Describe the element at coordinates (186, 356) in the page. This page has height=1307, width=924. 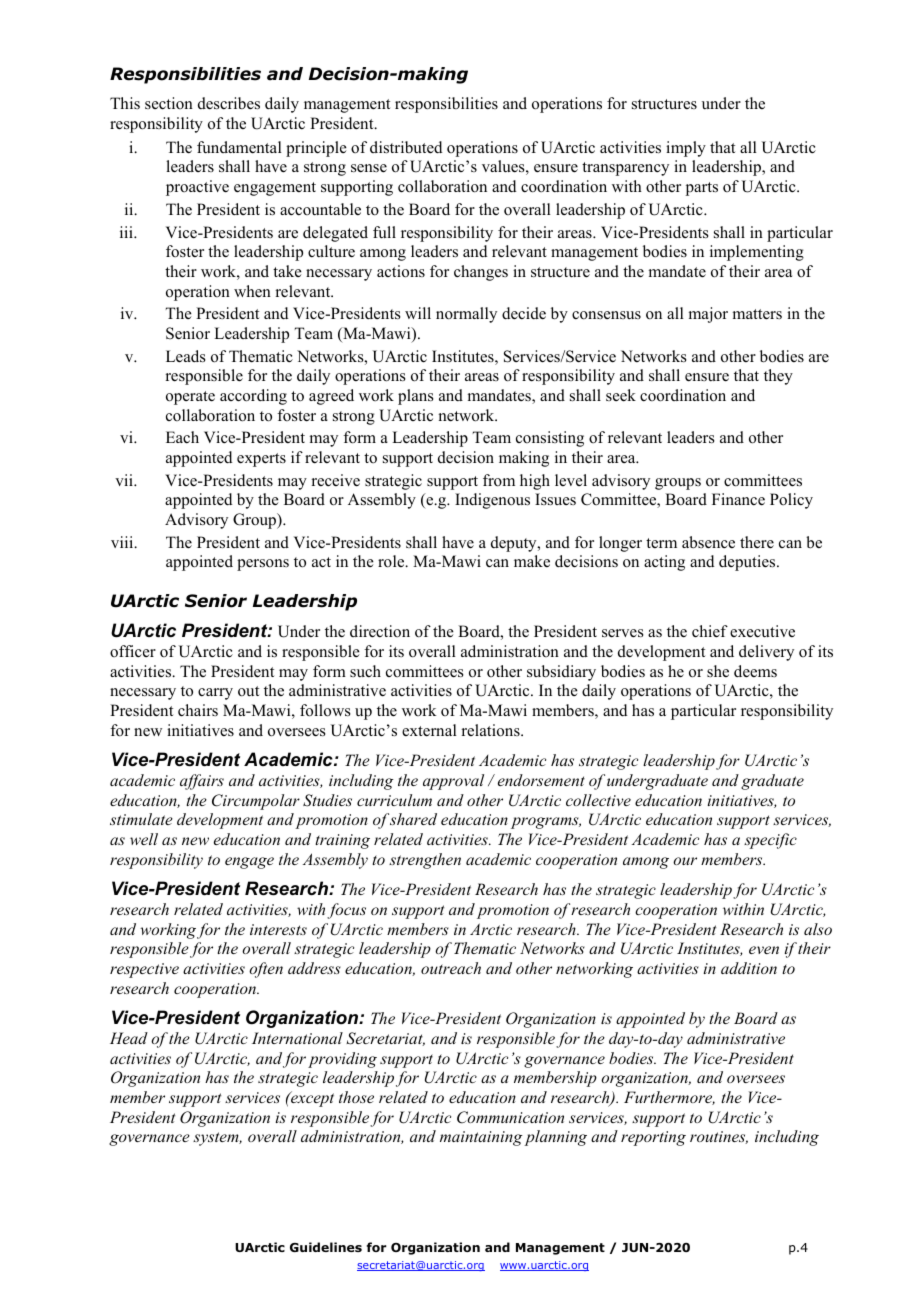
I see `Leads` at that location.
